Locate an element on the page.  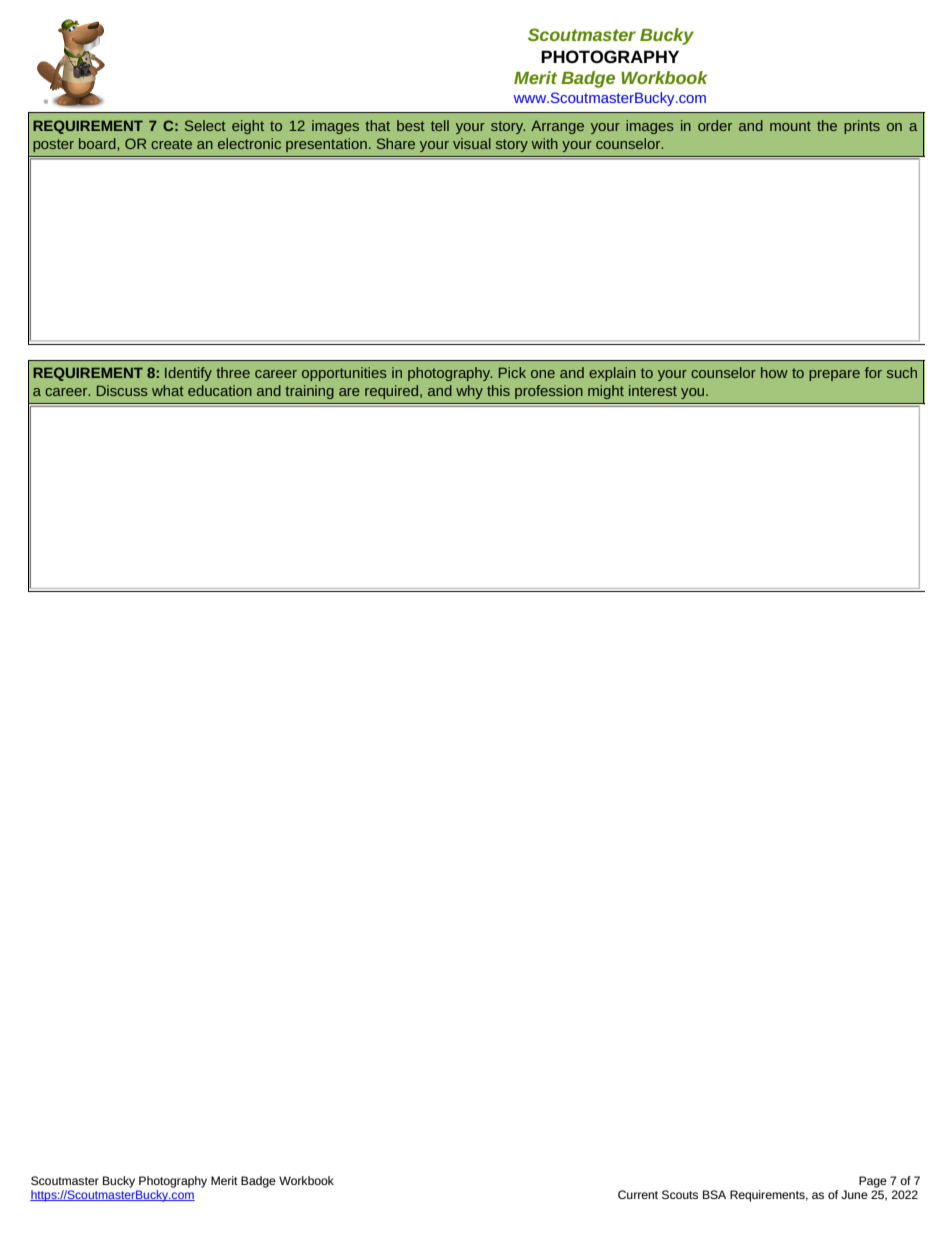
create is located at coordinates (171, 144).
